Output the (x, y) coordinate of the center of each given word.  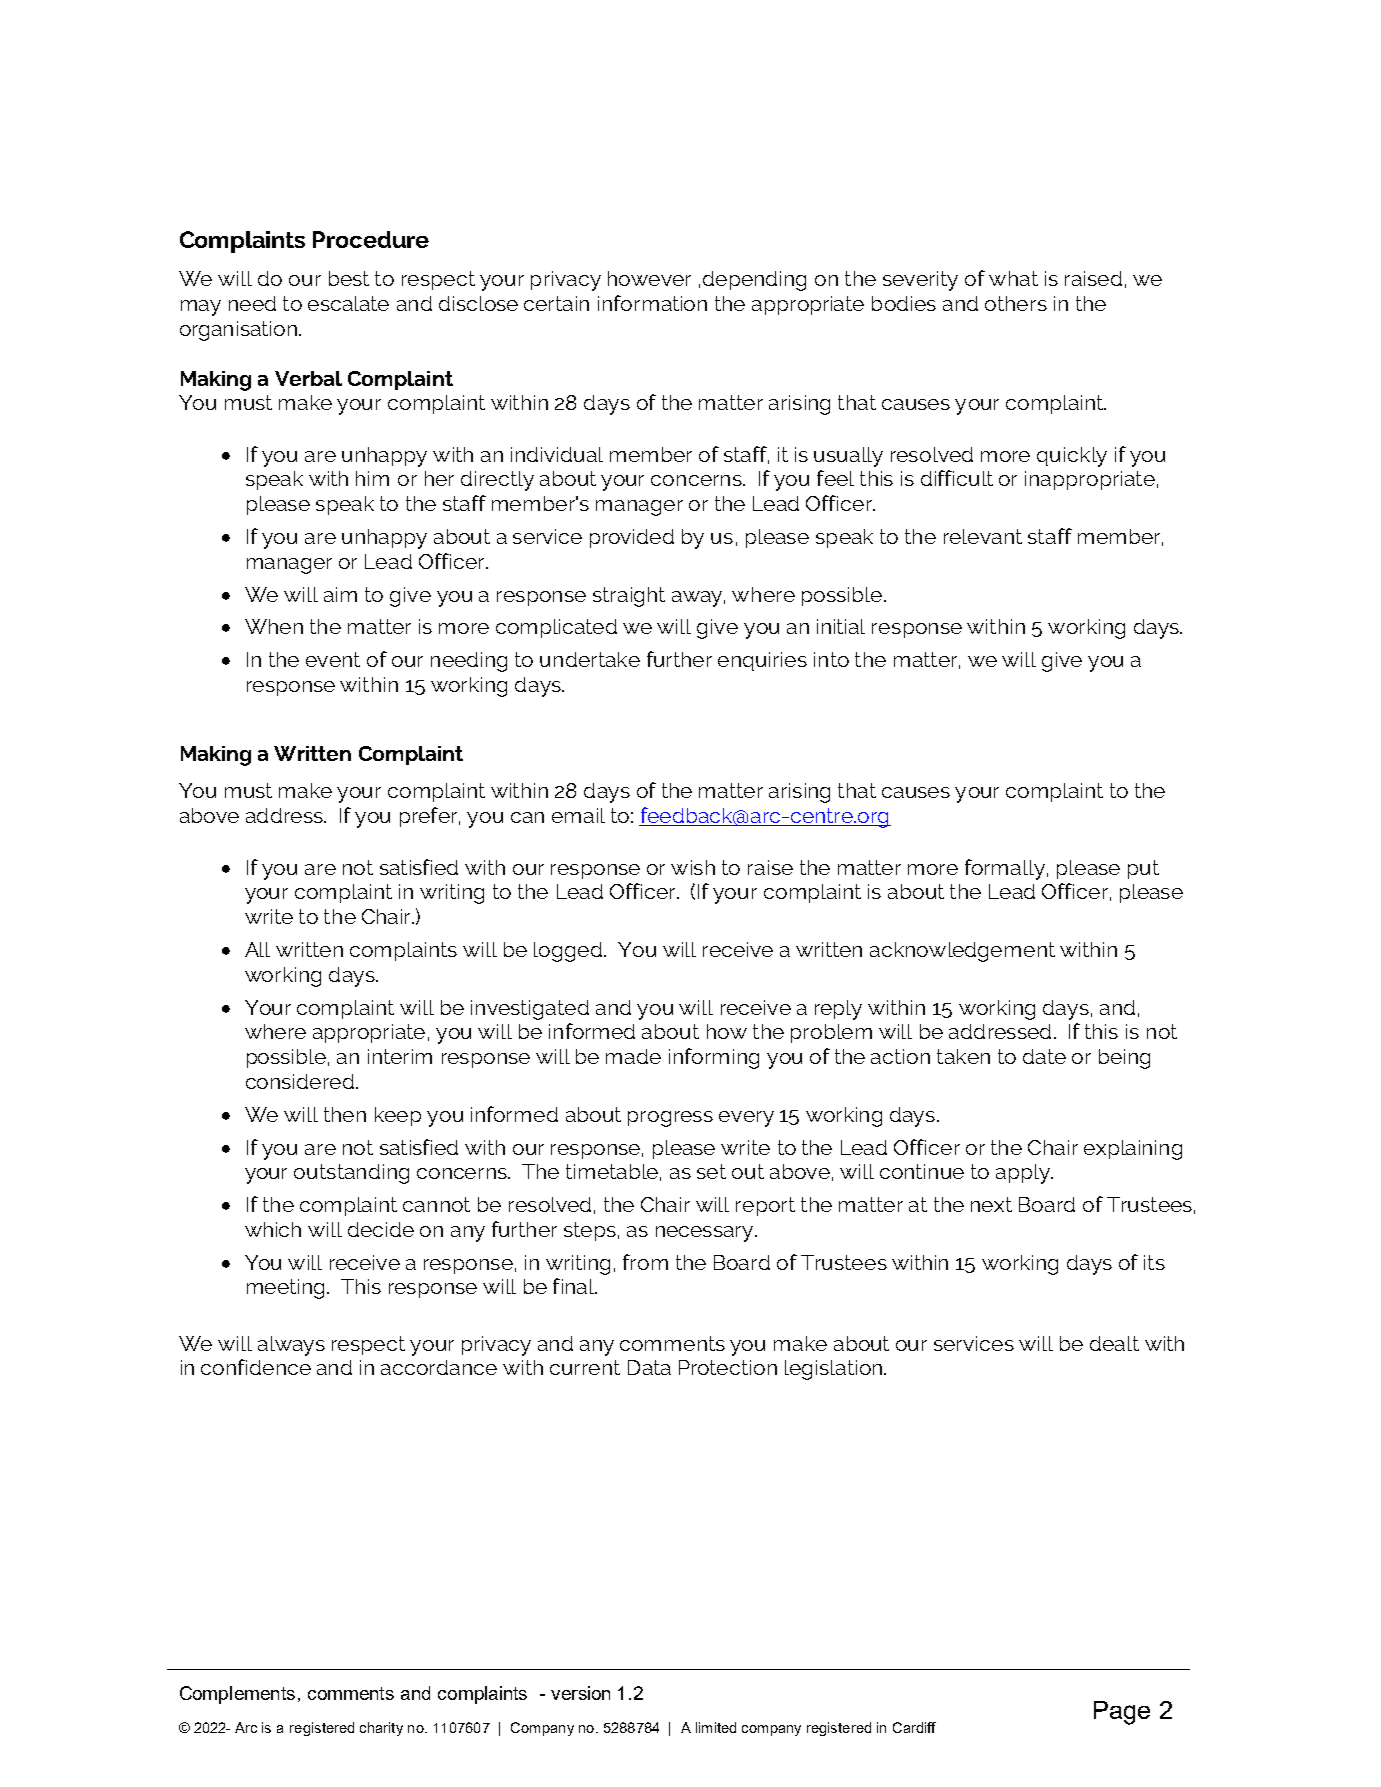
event (333, 659)
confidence (256, 1367)
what (1013, 278)
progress (670, 1119)
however (649, 278)
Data (649, 1367)
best (349, 278)
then (345, 1114)
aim (340, 594)
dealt (1114, 1343)
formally (1005, 869)
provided (632, 538)
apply (1024, 1174)
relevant (983, 536)
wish (693, 867)
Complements (237, 1695)
